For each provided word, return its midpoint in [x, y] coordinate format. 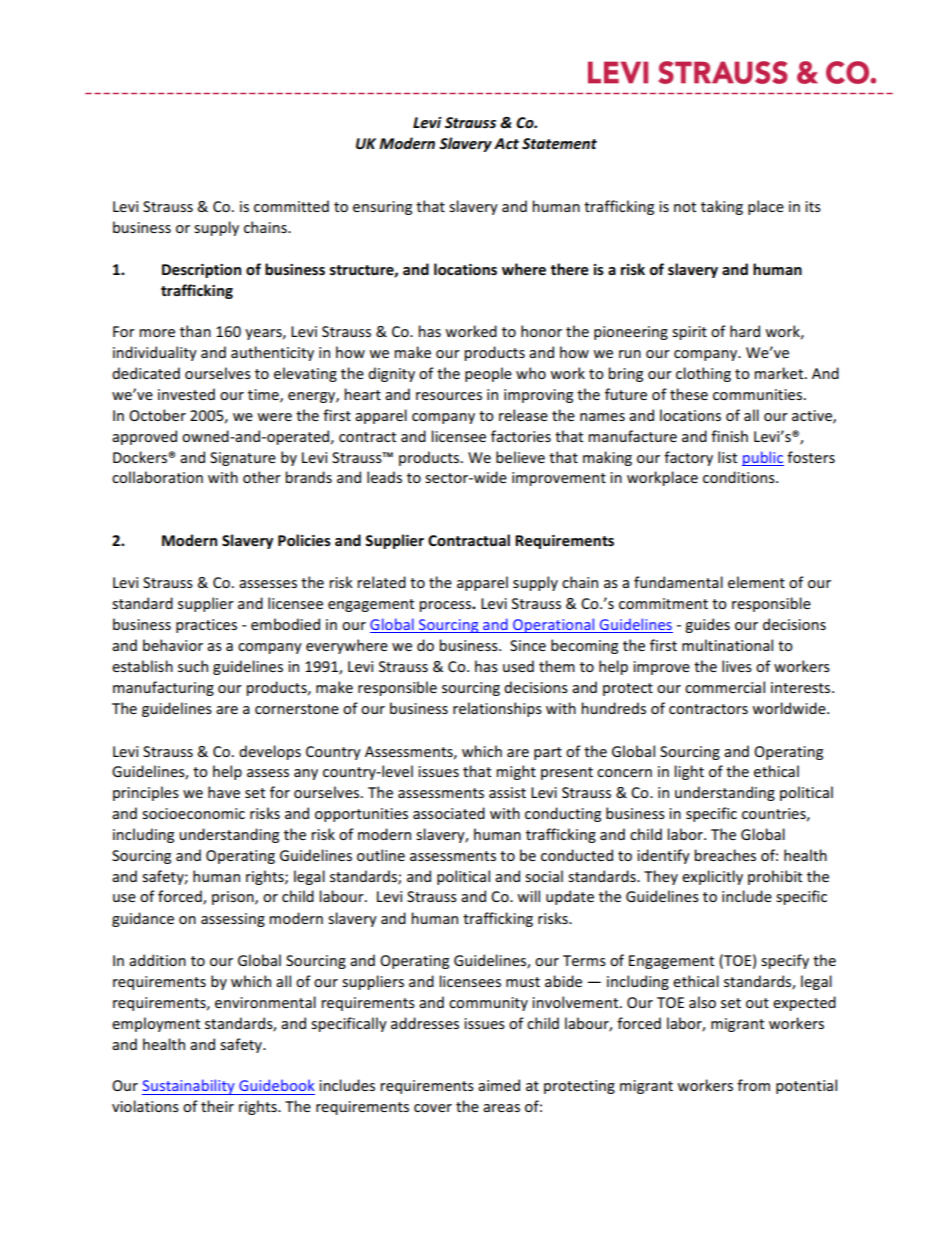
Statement [559, 143]
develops [270, 752]
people [488, 374]
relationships [497, 709]
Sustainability [189, 1087]
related [381, 582]
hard [745, 331]
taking [722, 207]
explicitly [712, 877]
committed [291, 206]
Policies [304, 540]
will [528, 896]
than [195, 331]
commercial [725, 687]
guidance [143, 919]
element [756, 582]
